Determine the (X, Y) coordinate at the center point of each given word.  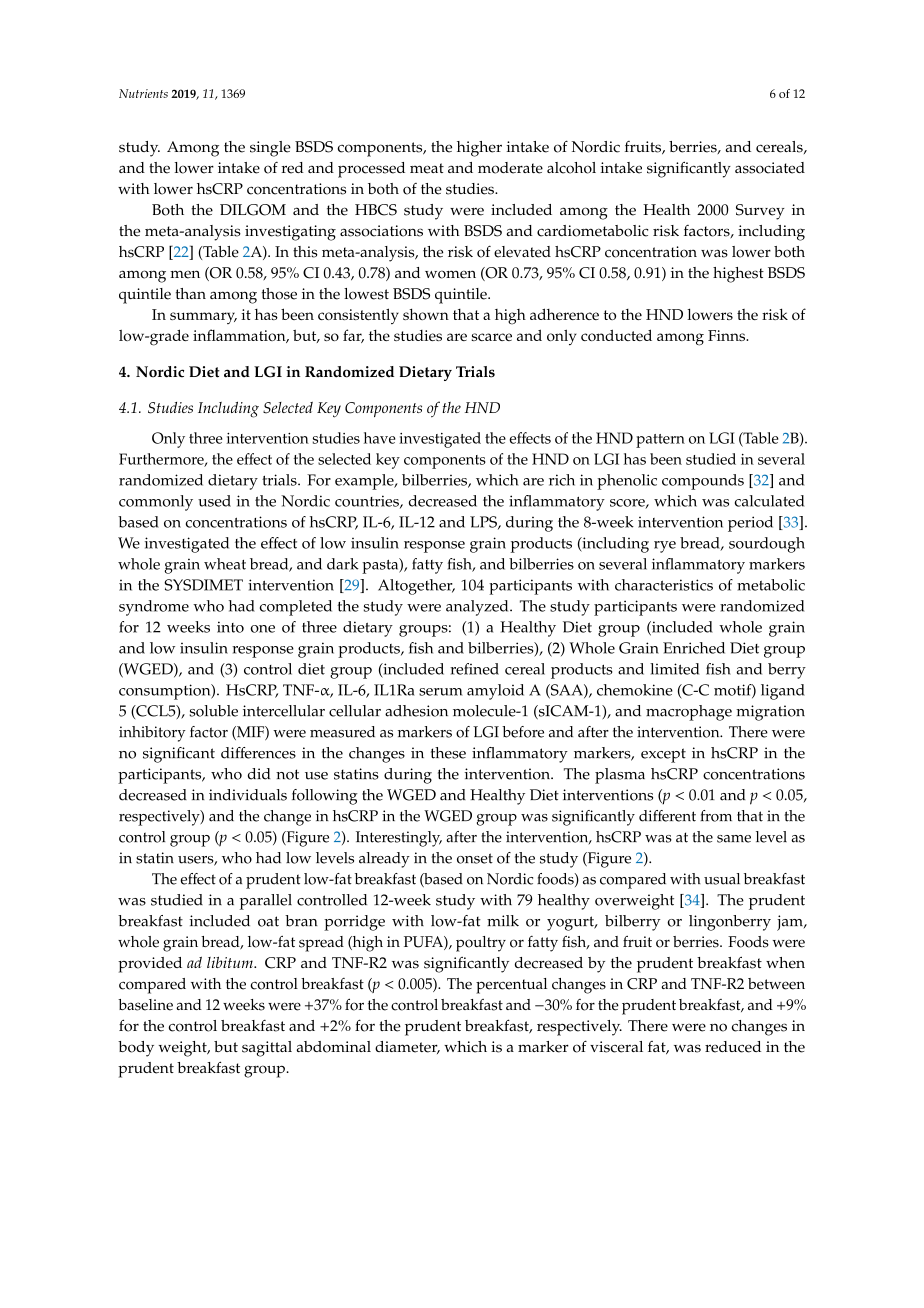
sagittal (267, 1049)
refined (474, 669)
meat (427, 168)
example (365, 482)
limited (674, 669)
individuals (248, 795)
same (734, 839)
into (230, 627)
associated (770, 168)
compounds (703, 482)
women (450, 274)
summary (203, 318)
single (270, 149)
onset (475, 858)
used (214, 501)
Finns (727, 335)
